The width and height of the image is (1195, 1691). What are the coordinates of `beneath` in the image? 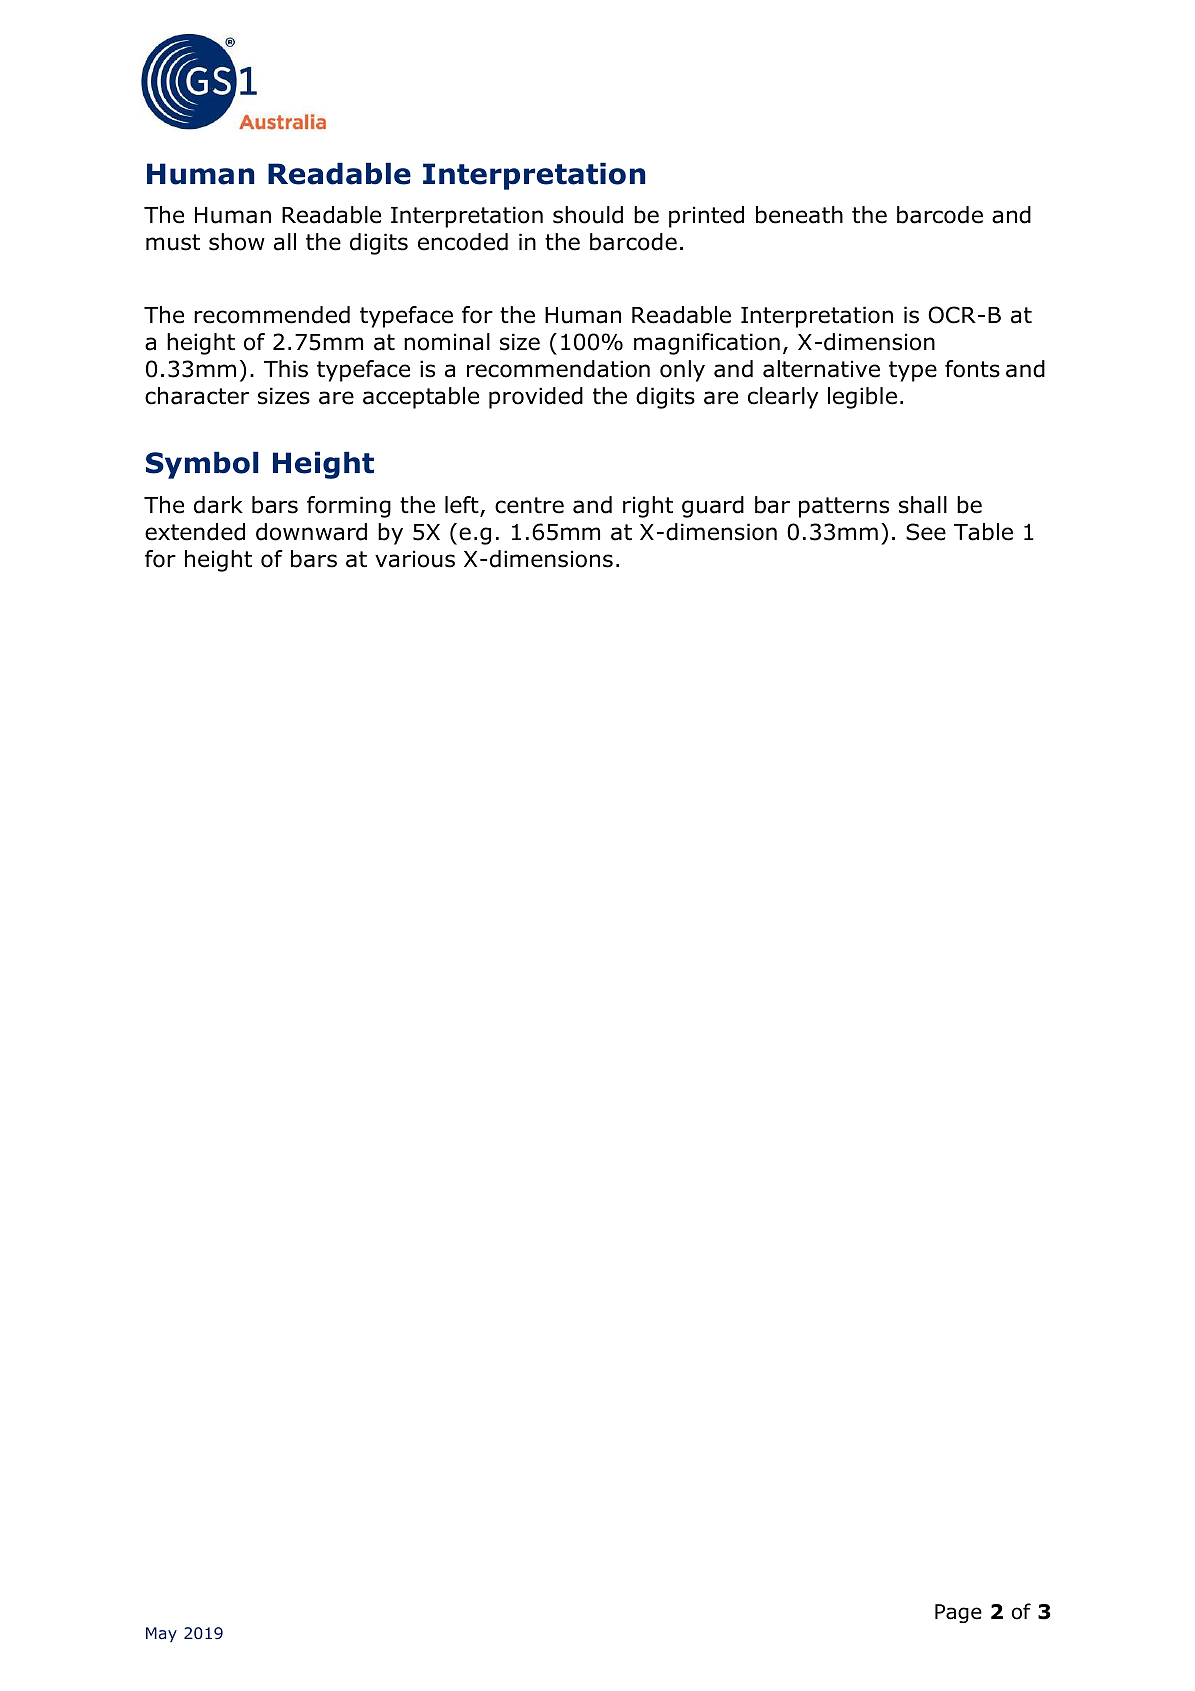 It's located at (799, 215).
